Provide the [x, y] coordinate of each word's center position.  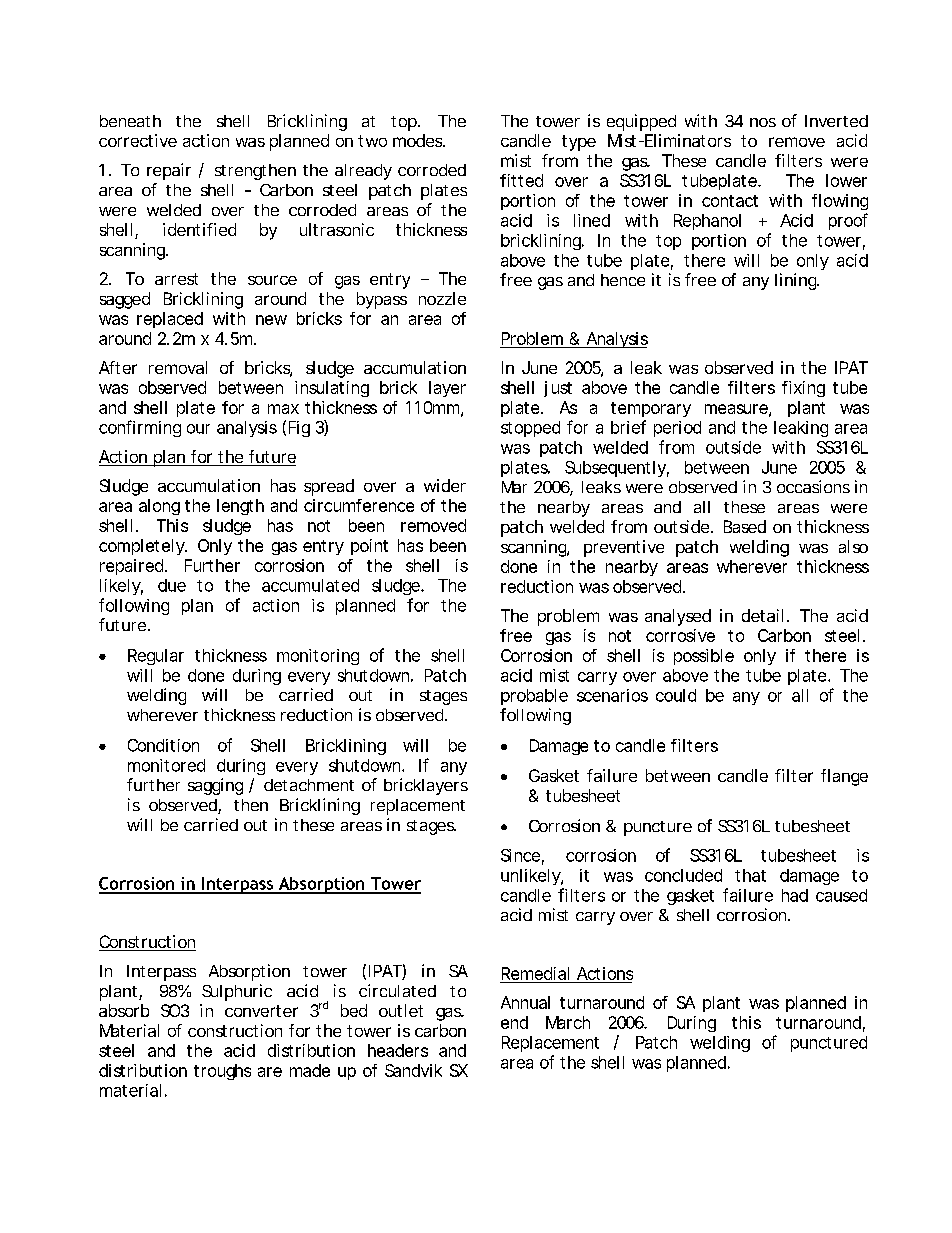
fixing [803, 389]
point [369, 547]
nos [763, 122]
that [750, 875]
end [514, 1022]
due [172, 585]
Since [520, 855]
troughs [222, 1072]
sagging [215, 786]
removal [178, 367]
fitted [521, 180]
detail [762, 615]
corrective [138, 140]
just [558, 389]
